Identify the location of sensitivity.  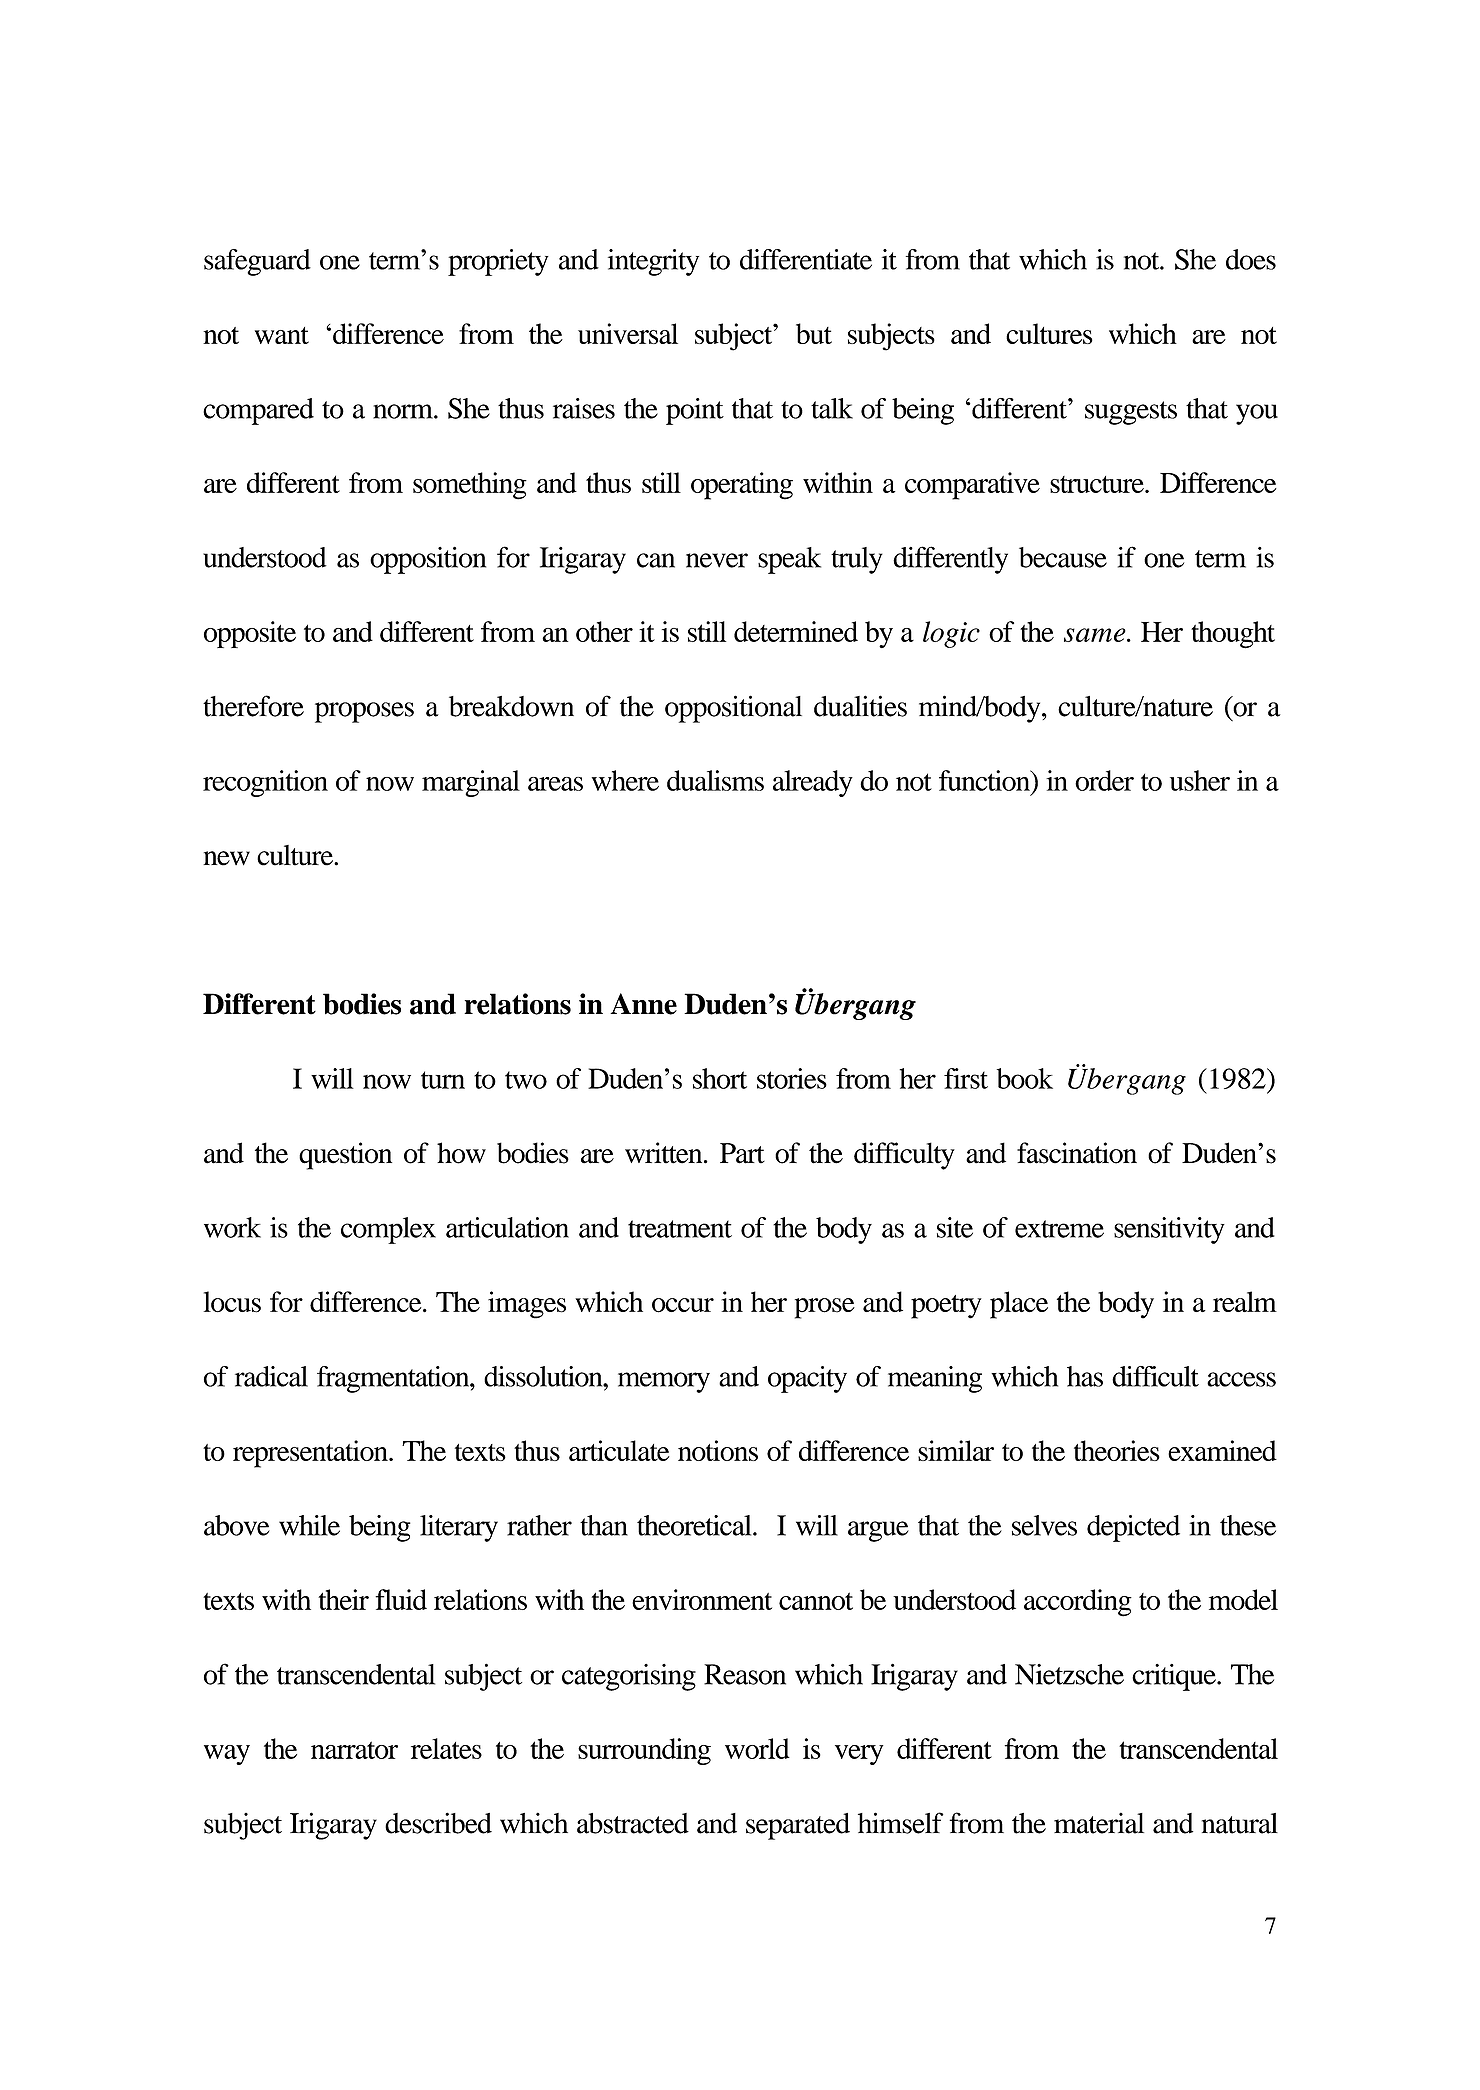
(1169, 1230).
